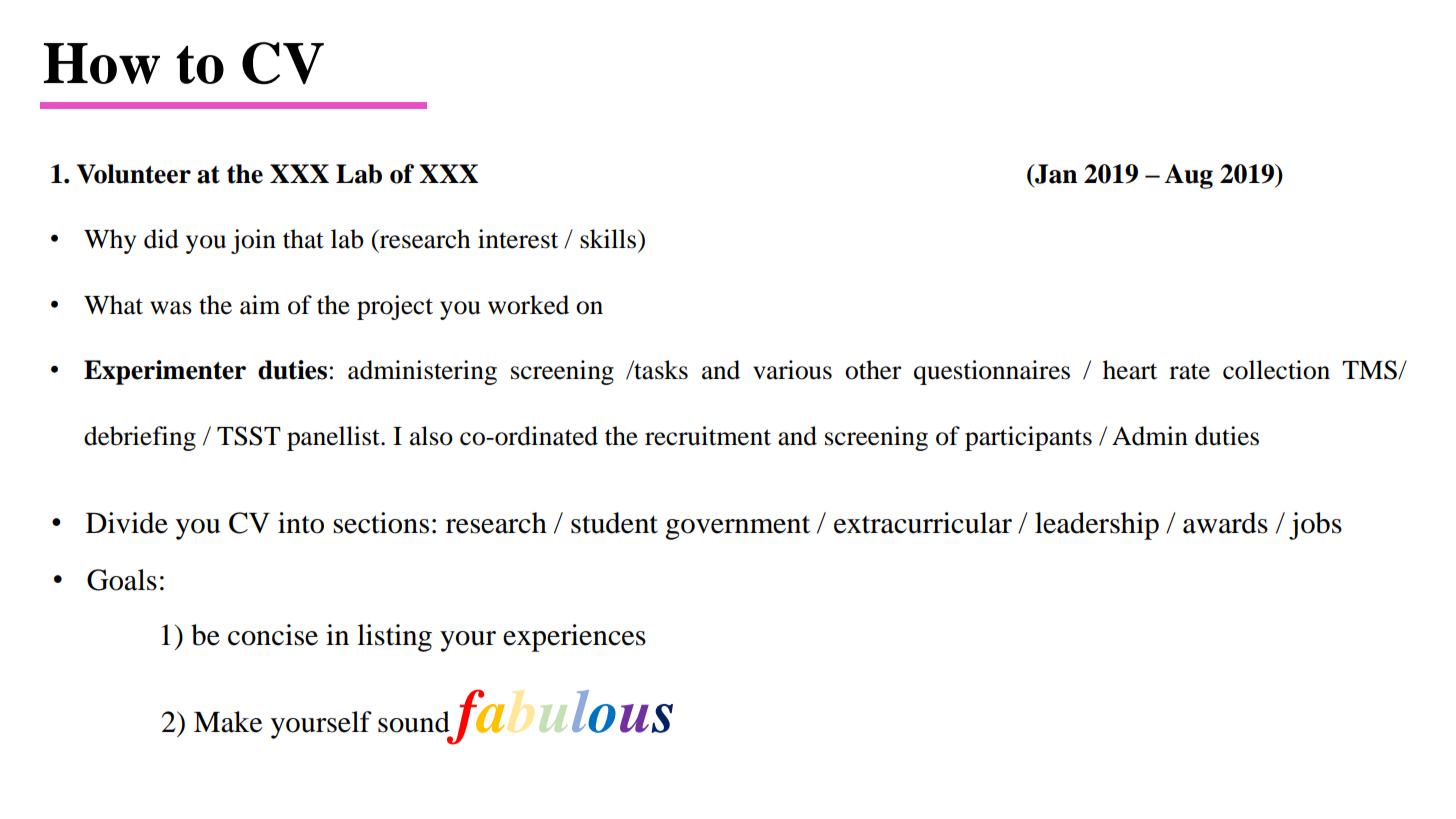 This screenshot has width=1456, height=819. What do you see at coordinates (1188, 176) in the screenshot?
I see `Aug` at bounding box center [1188, 176].
